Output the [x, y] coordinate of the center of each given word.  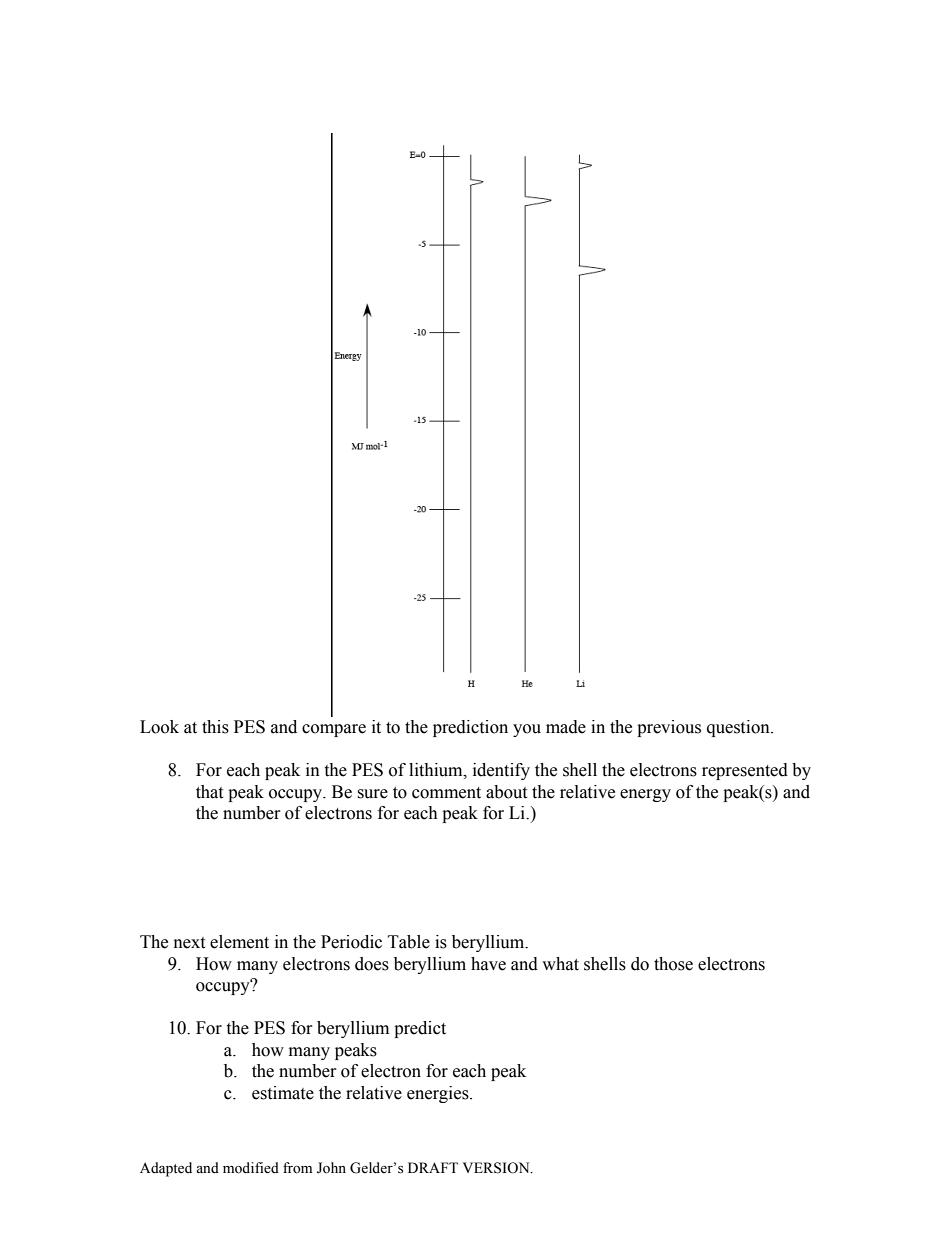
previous [669, 728]
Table [409, 942]
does [372, 964]
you [527, 730]
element [239, 942]
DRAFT [433, 1167]
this [215, 727]
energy [645, 795]
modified [251, 1168]
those [673, 964]
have [488, 964]
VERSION [497, 1168]
